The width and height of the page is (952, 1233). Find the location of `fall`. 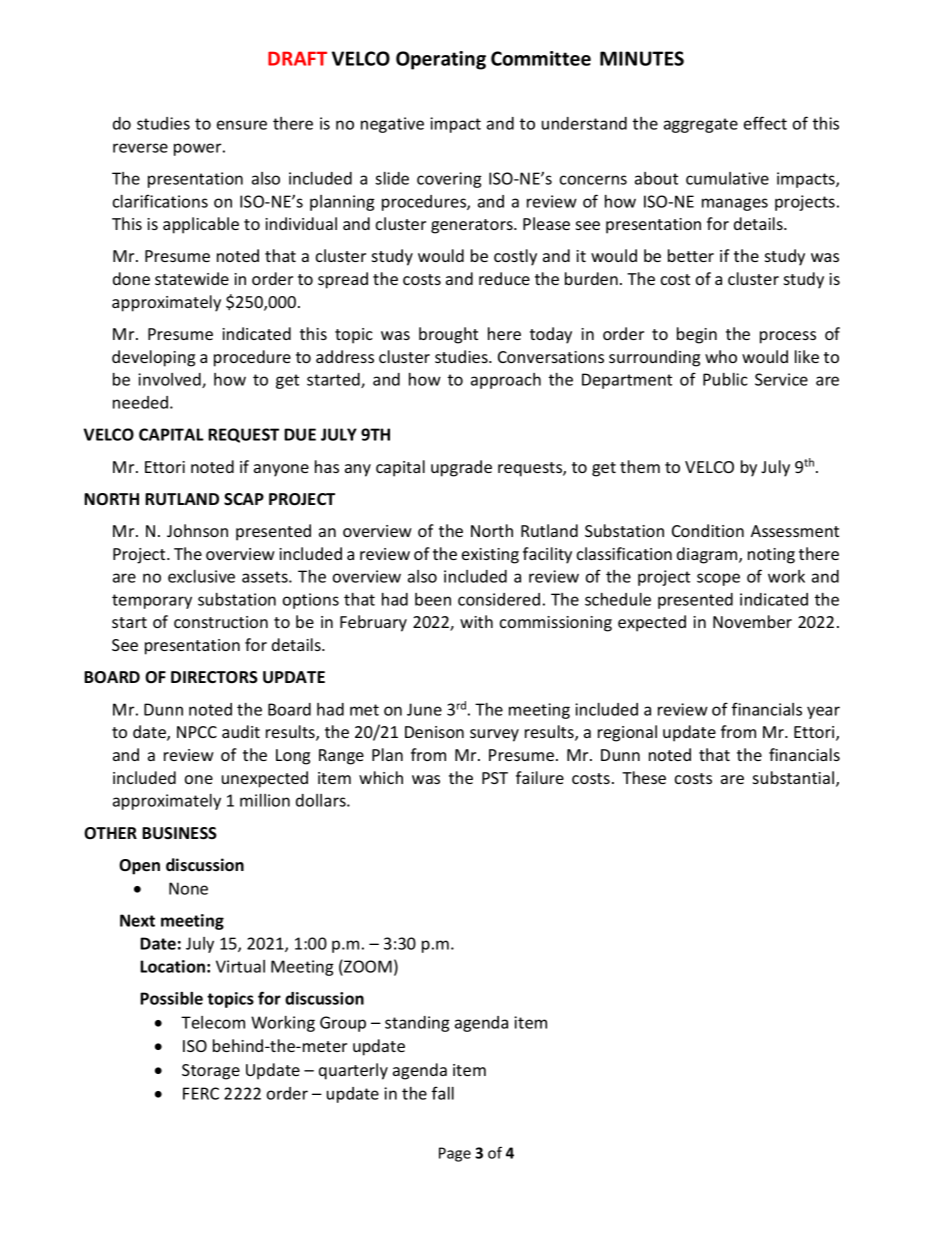

fall is located at coordinates (443, 1093).
